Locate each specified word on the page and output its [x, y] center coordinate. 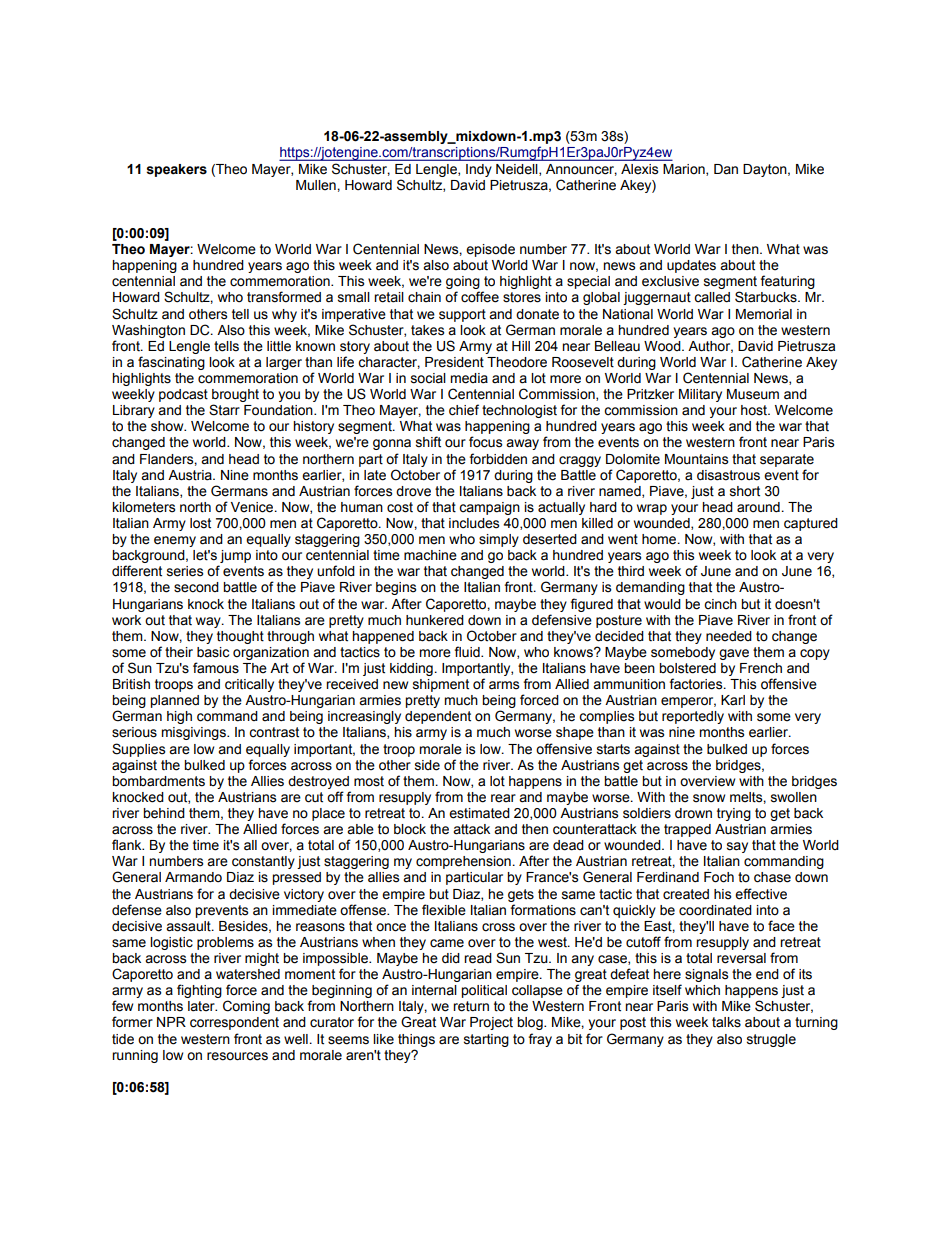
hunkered [435, 620]
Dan [726, 169]
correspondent [234, 1023]
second [196, 587]
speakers [176, 170]
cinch [720, 604]
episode [490, 250]
